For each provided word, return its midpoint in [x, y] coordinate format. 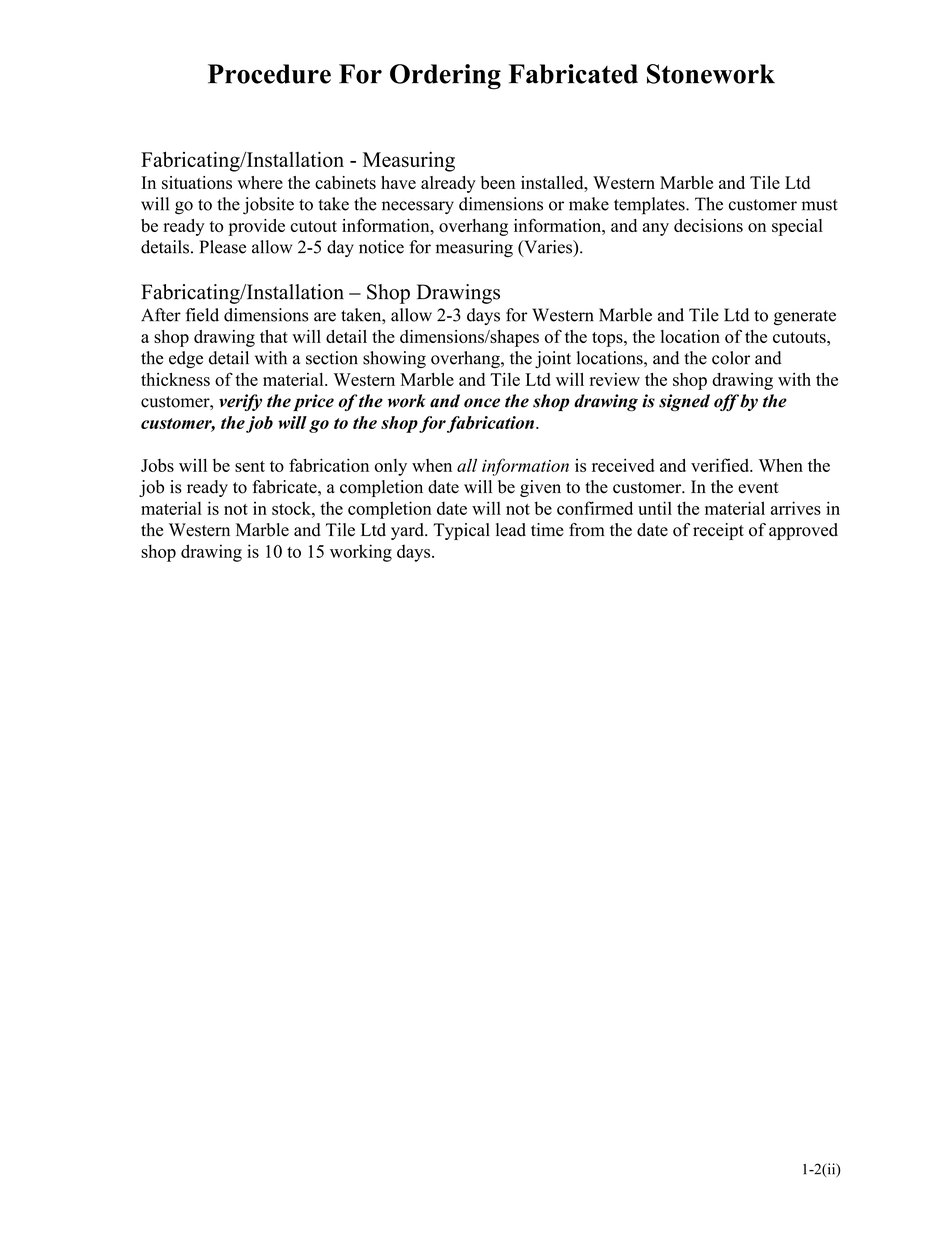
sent [250, 466]
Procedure [269, 74]
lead [511, 530]
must [820, 205]
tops [608, 339]
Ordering [445, 77]
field [202, 315]
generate [805, 318]
